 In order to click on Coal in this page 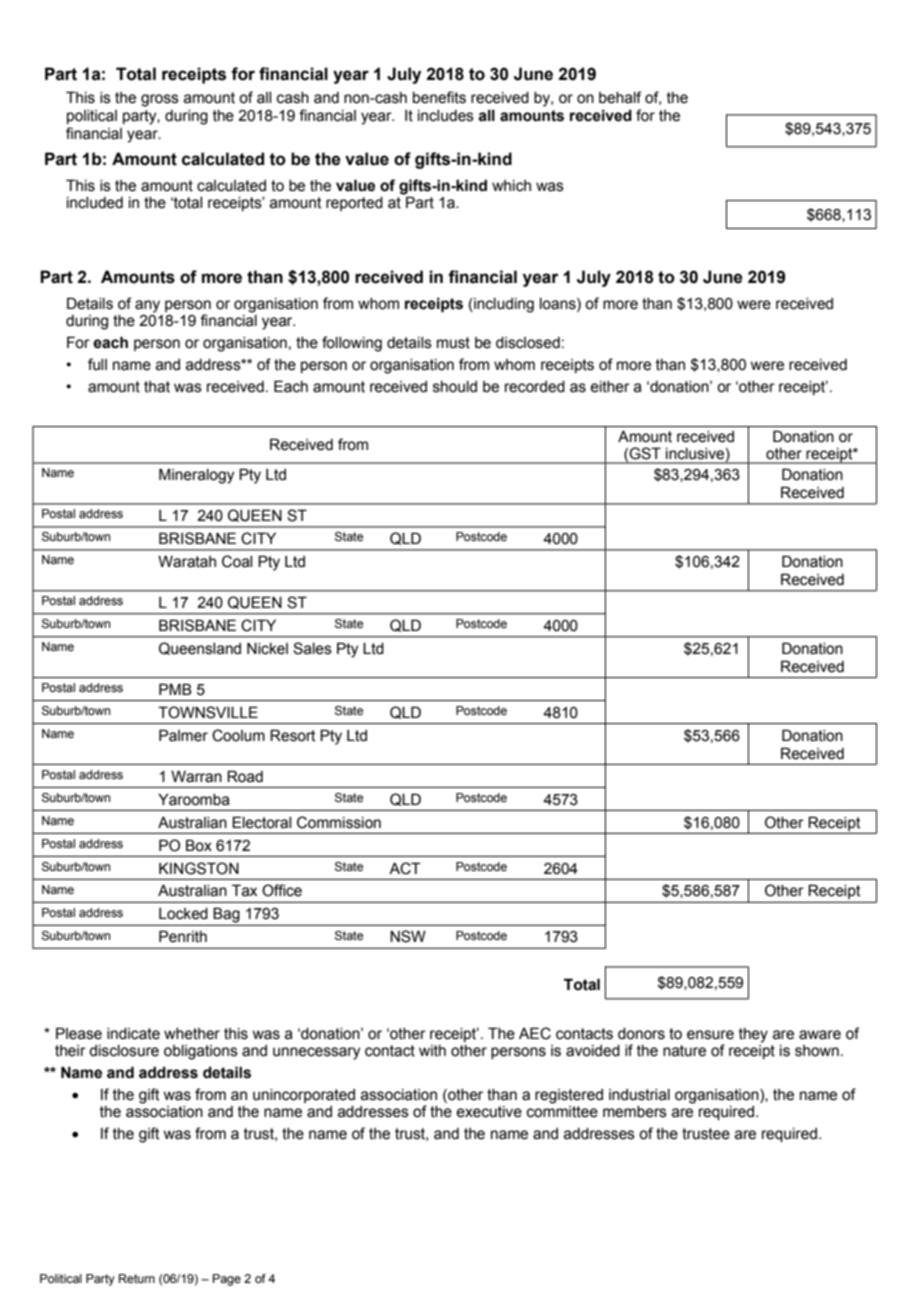, I will do `click(237, 561)`.
